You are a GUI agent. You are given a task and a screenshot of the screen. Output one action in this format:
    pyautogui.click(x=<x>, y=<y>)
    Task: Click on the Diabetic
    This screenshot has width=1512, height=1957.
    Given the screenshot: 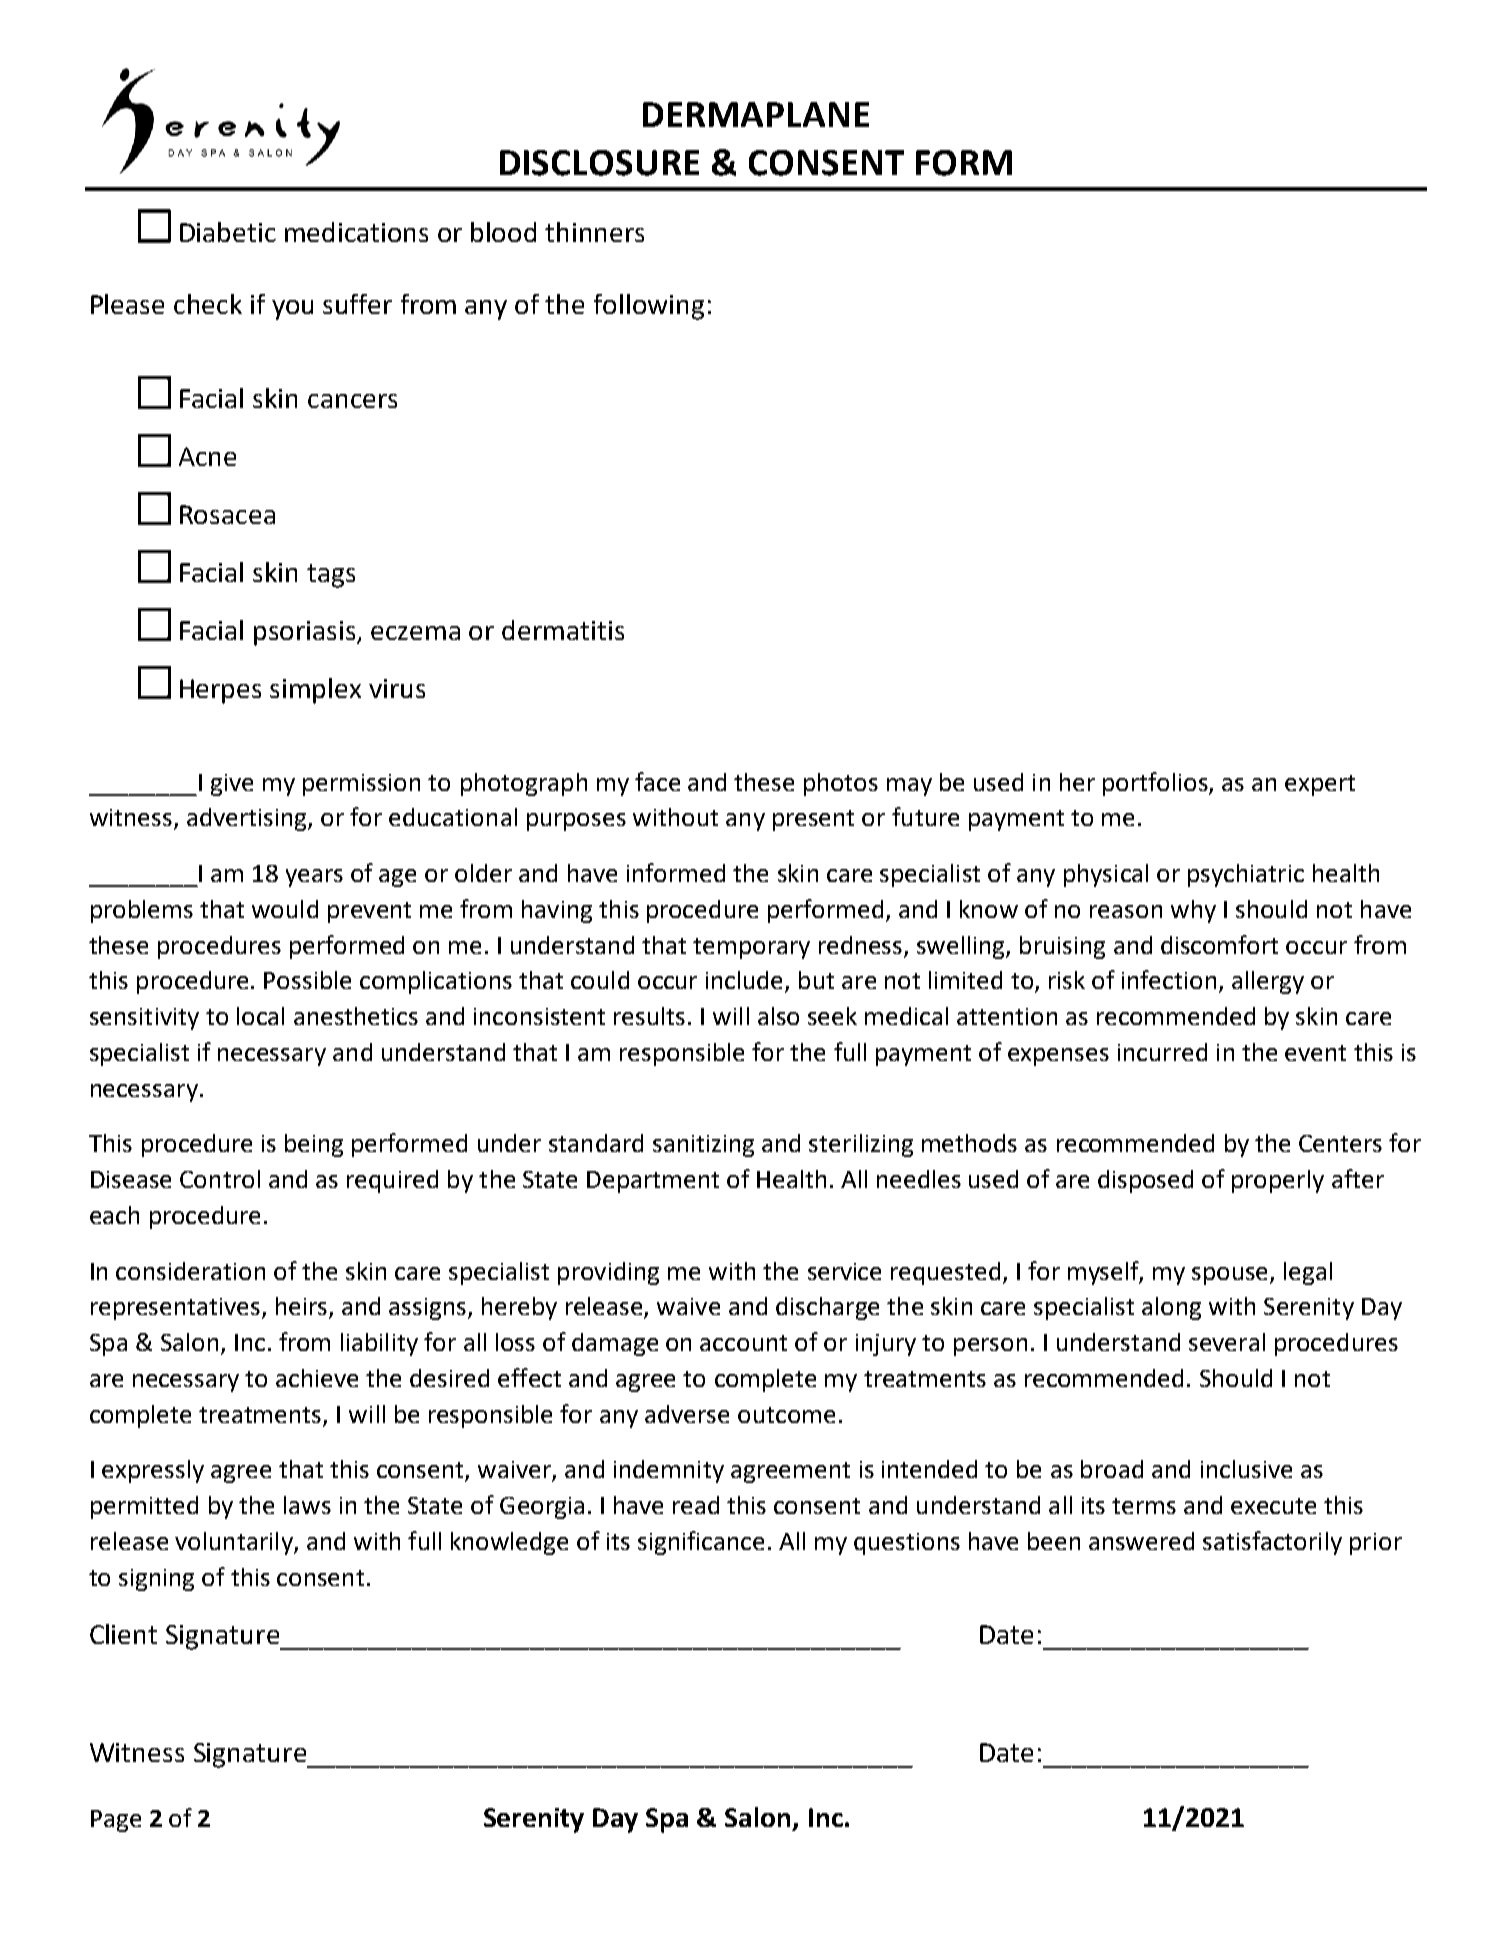 What is the action you would take?
    pyautogui.click(x=228, y=232)
